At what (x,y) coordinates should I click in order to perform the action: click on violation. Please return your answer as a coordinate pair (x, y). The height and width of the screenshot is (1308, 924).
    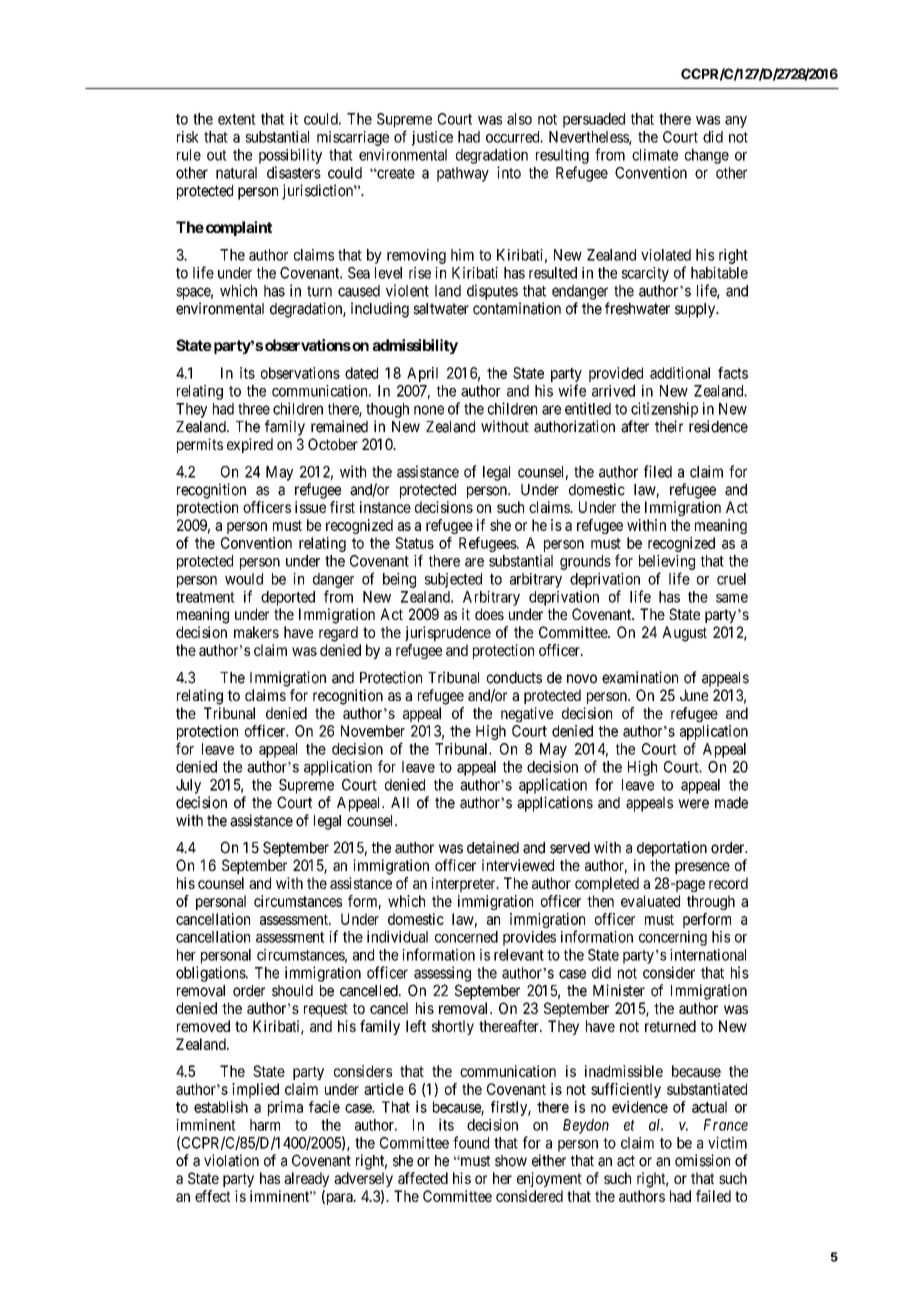
    Looking at the image, I should click on (231, 1160).
